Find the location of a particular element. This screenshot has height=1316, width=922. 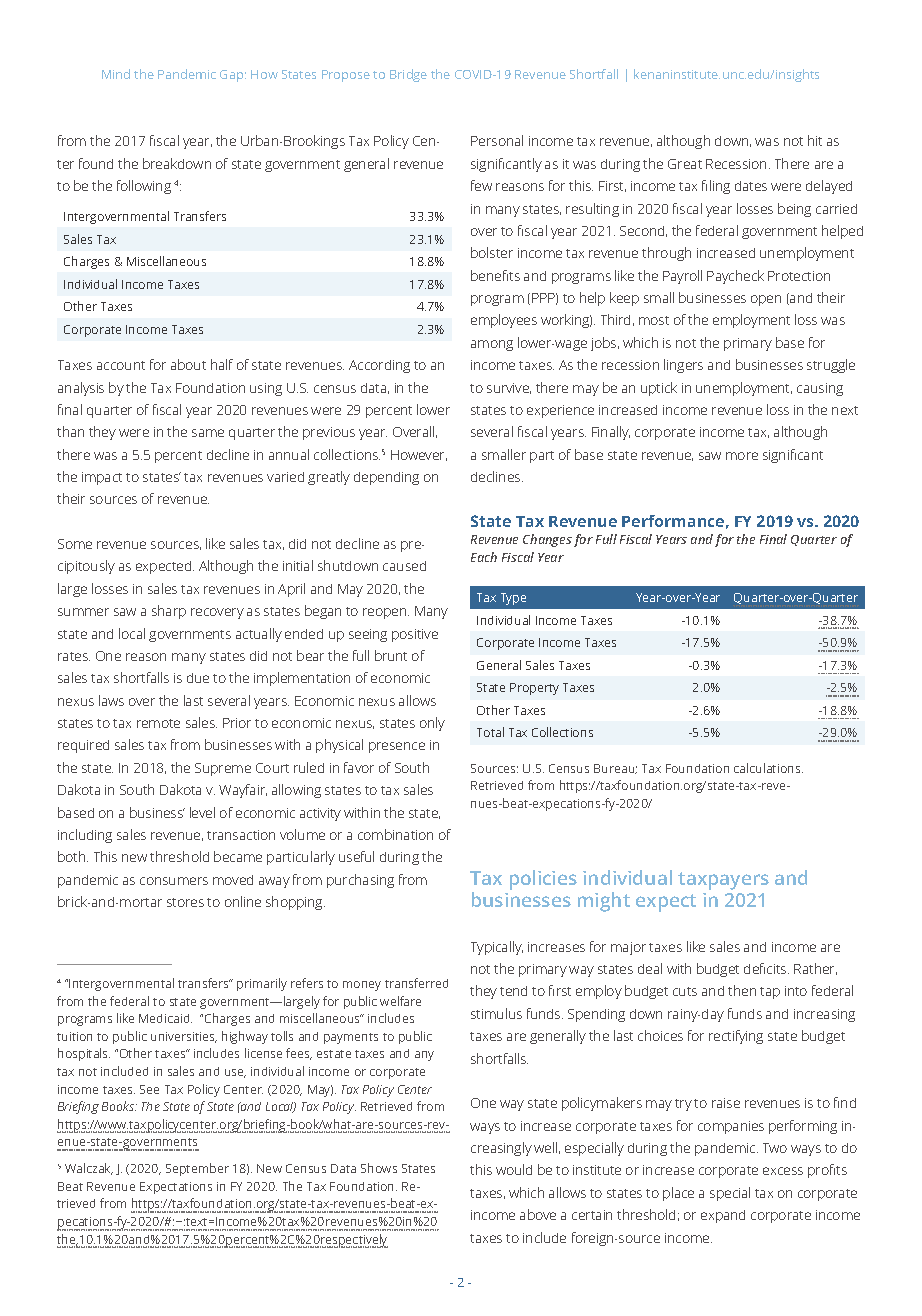

excess is located at coordinates (783, 1171).
